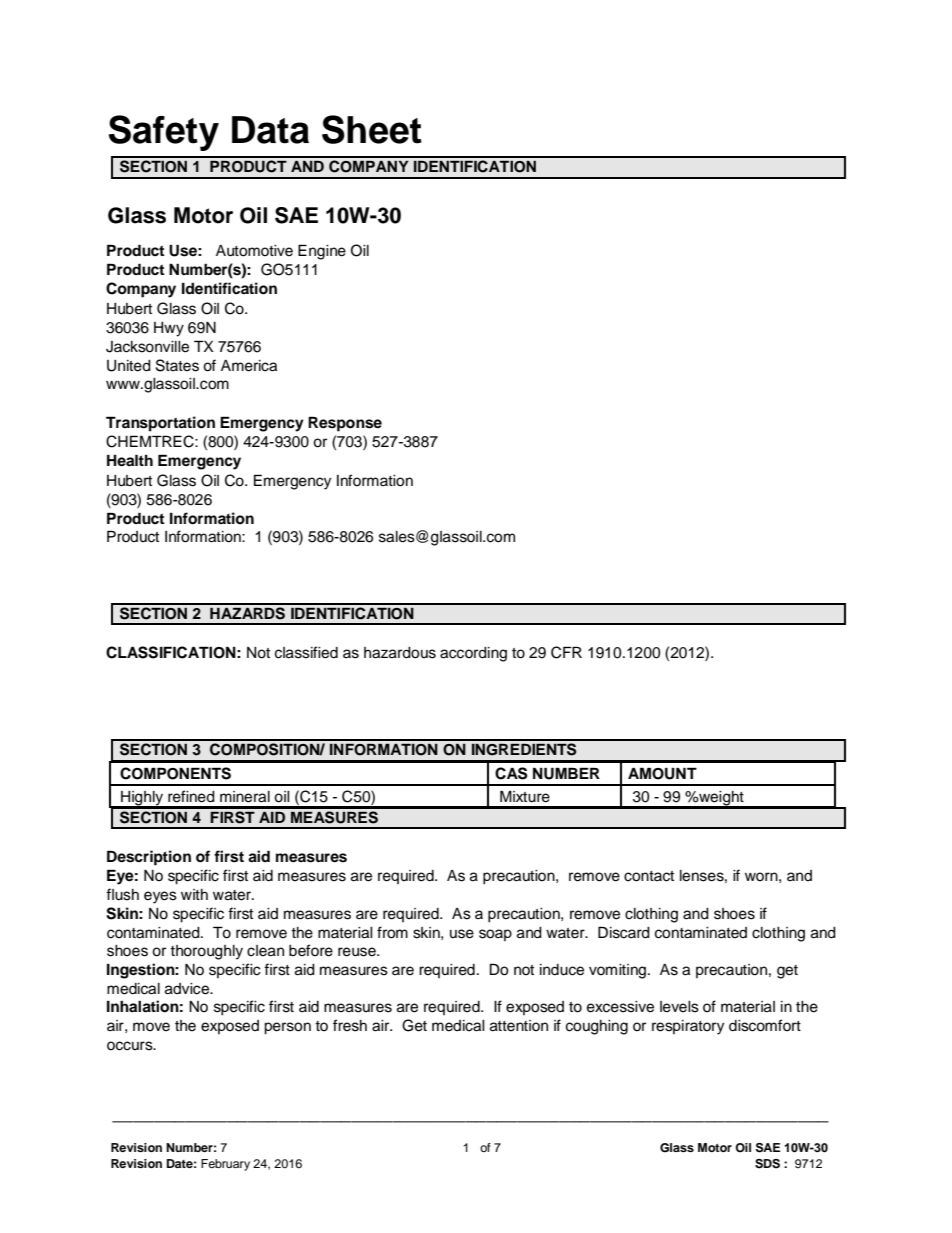 The image size is (952, 1233). Describe the element at coordinates (225, 1165) in the screenshot. I see `February` at that location.
